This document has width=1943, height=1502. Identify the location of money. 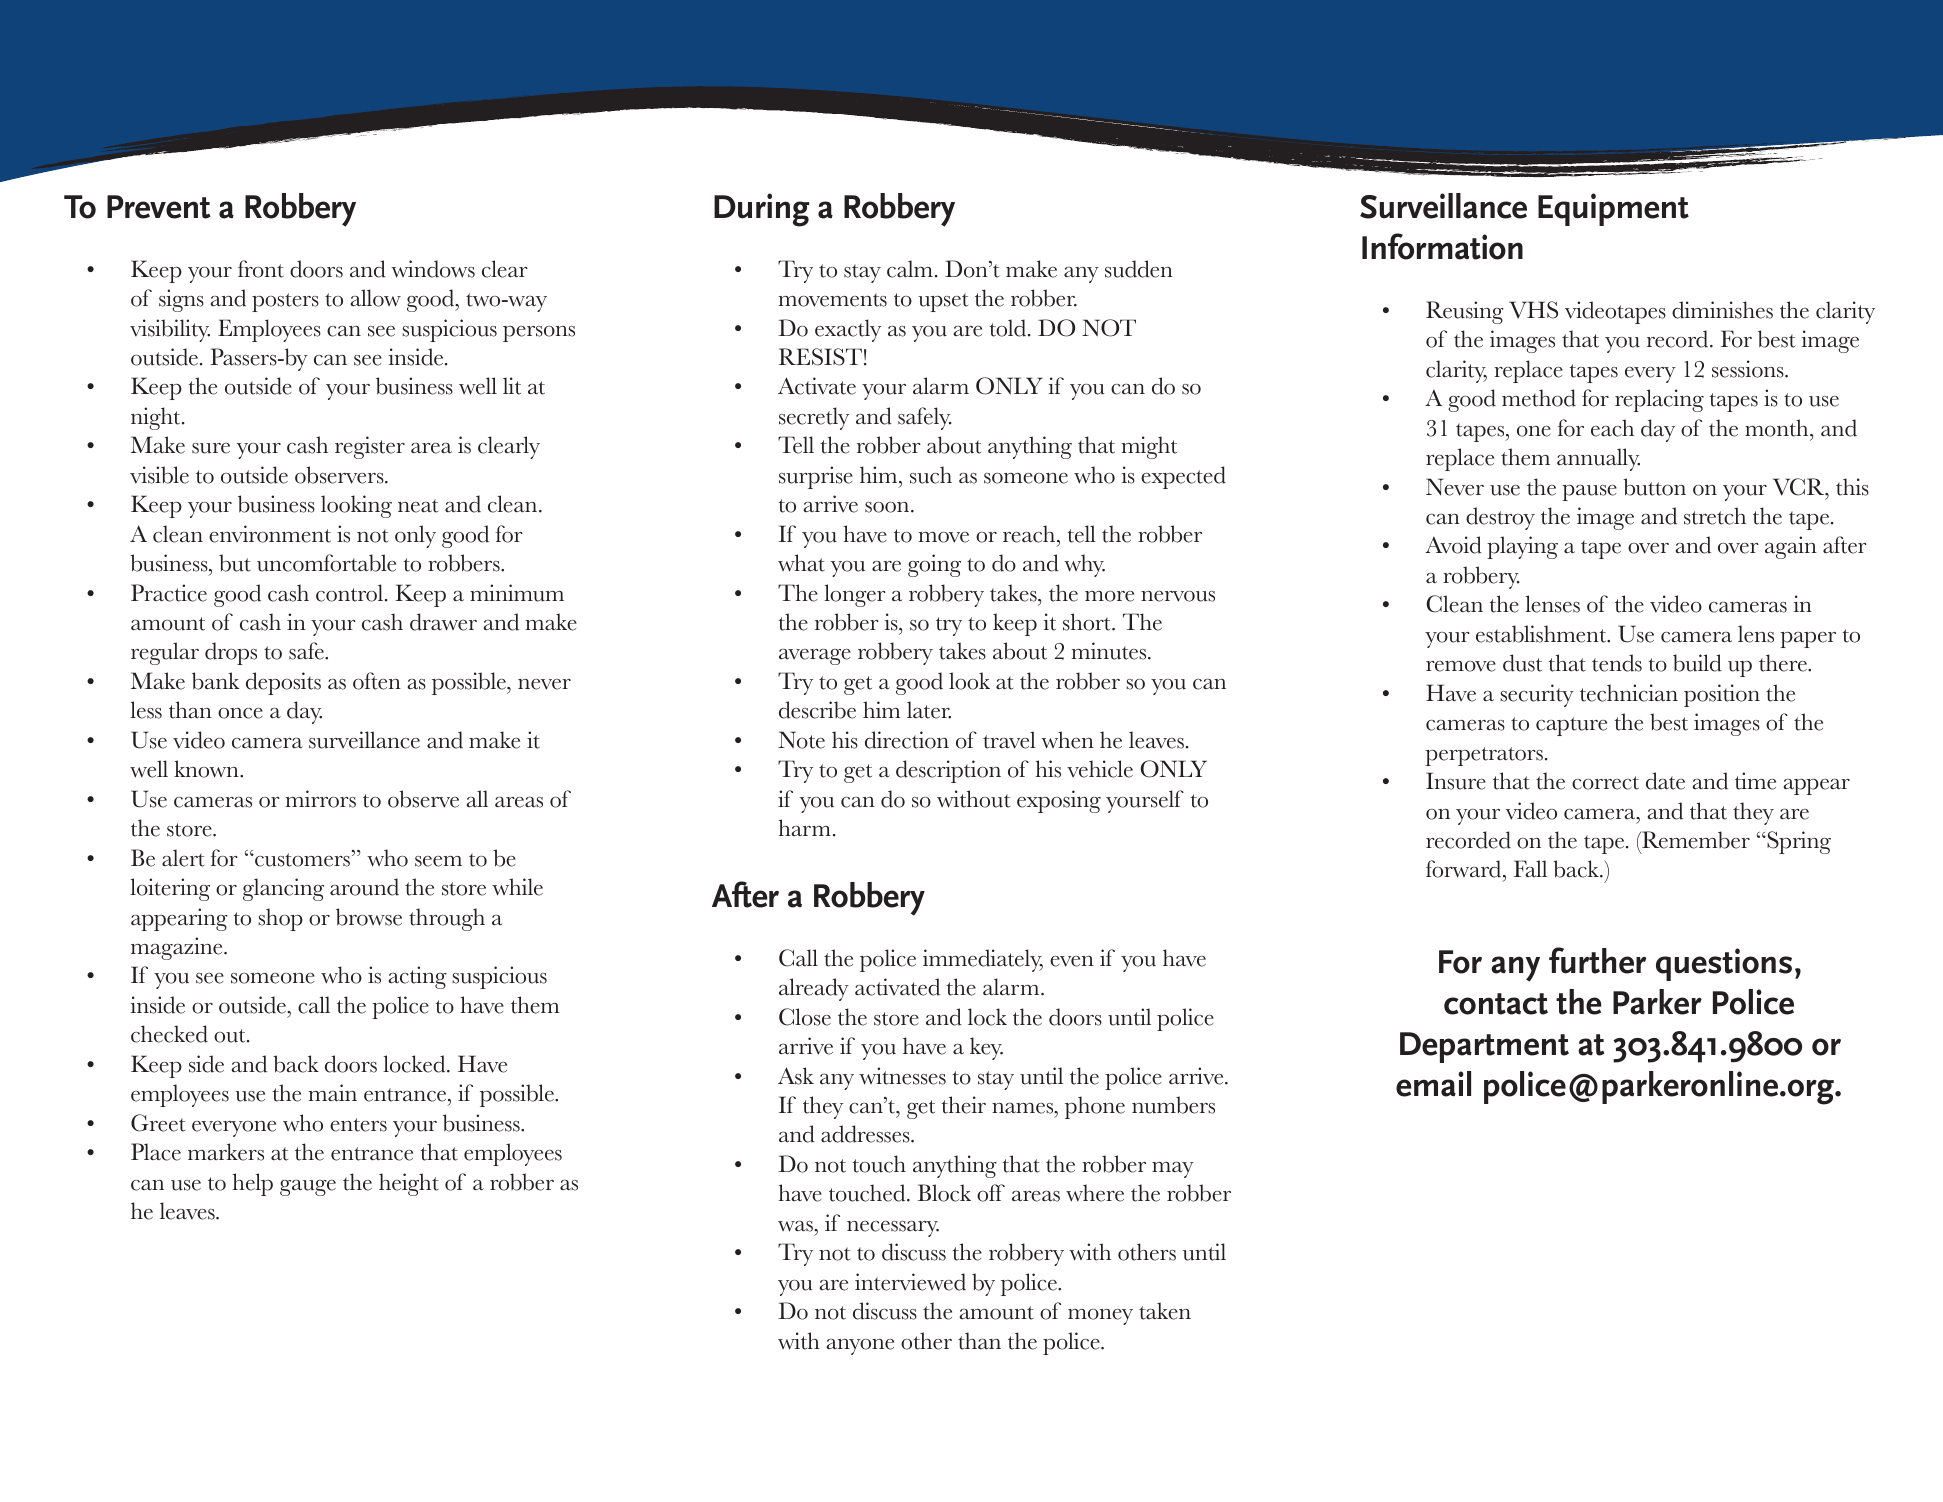
(1100, 1317).
